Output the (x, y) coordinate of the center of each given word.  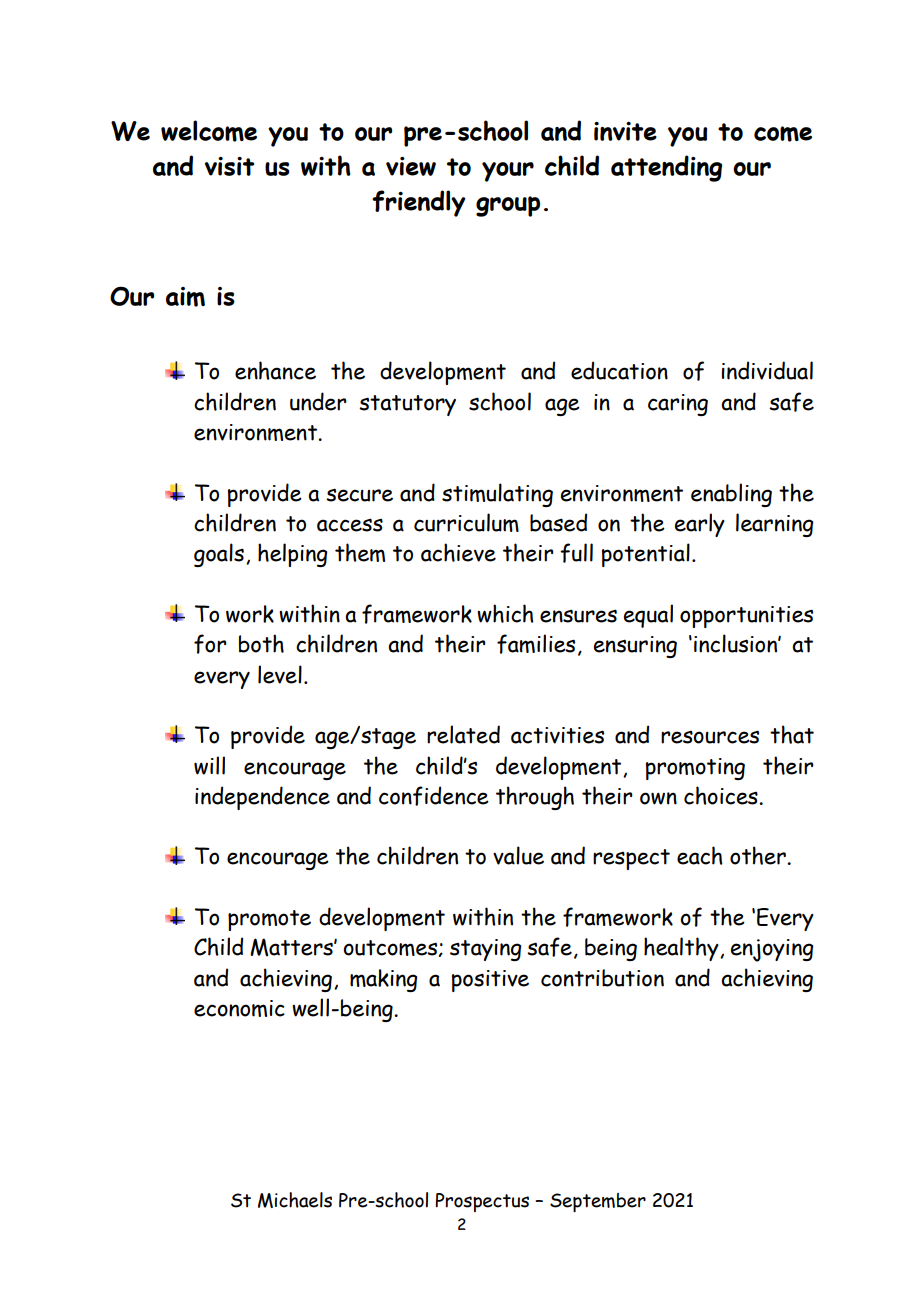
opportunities (746, 617)
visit (229, 166)
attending (666, 168)
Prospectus (482, 1202)
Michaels (295, 1200)
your (508, 172)
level (280, 674)
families (536, 644)
